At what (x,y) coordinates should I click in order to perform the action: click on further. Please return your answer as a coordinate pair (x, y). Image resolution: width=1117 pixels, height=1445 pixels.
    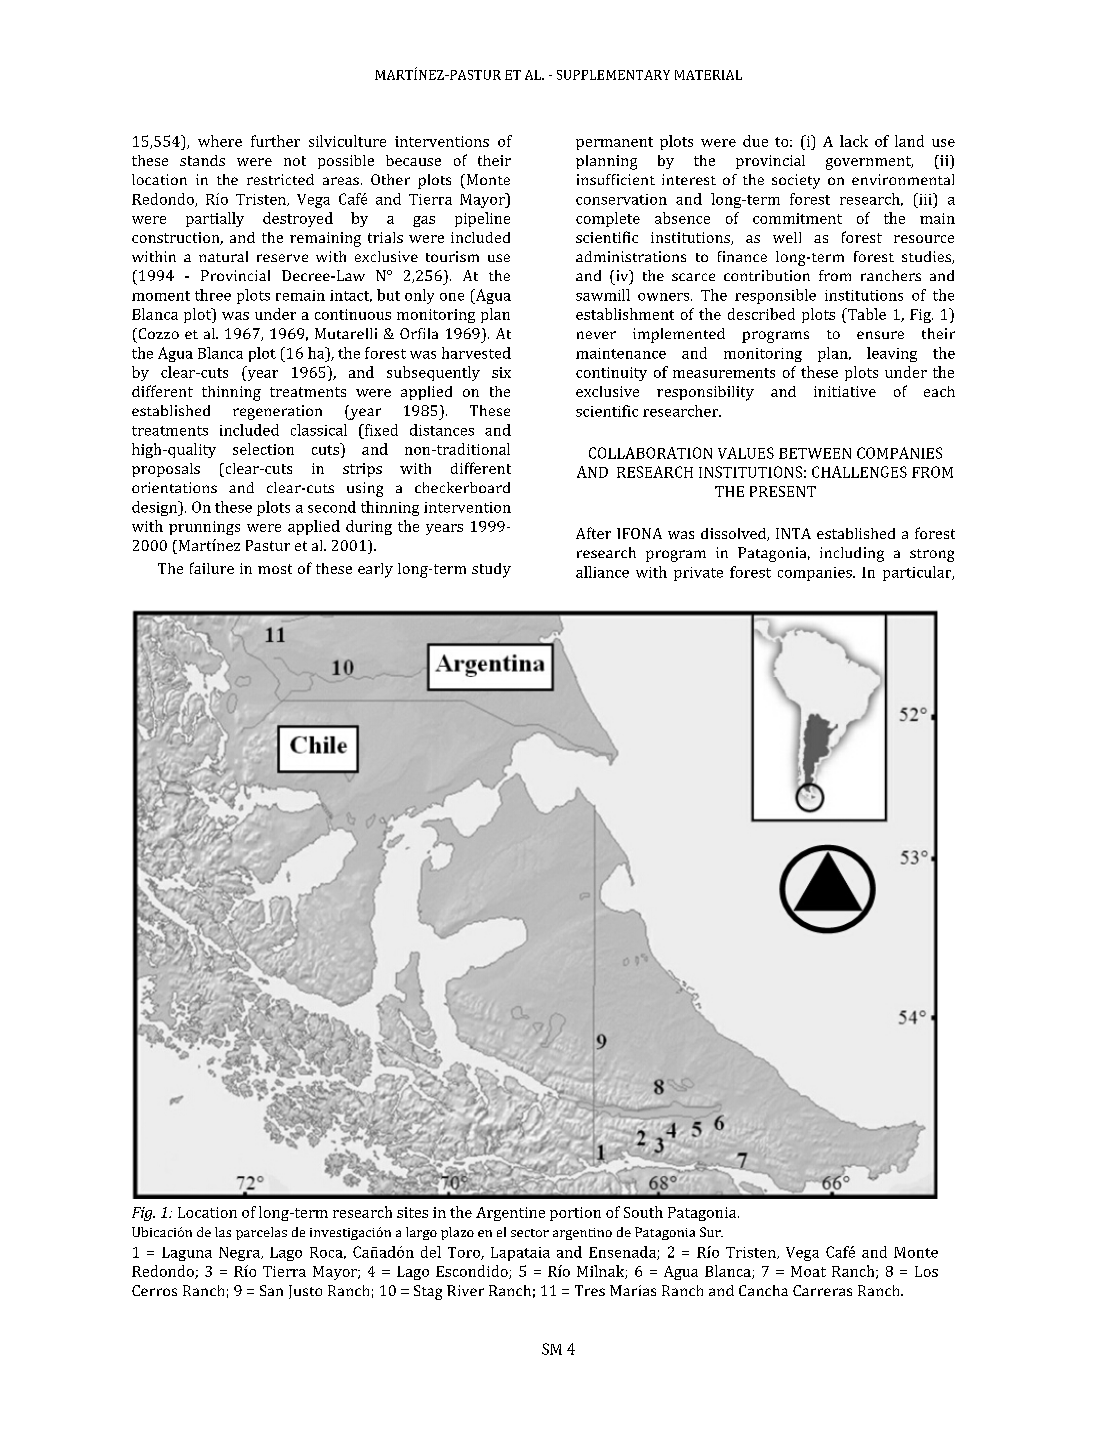
    Looking at the image, I should click on (275, 141).
